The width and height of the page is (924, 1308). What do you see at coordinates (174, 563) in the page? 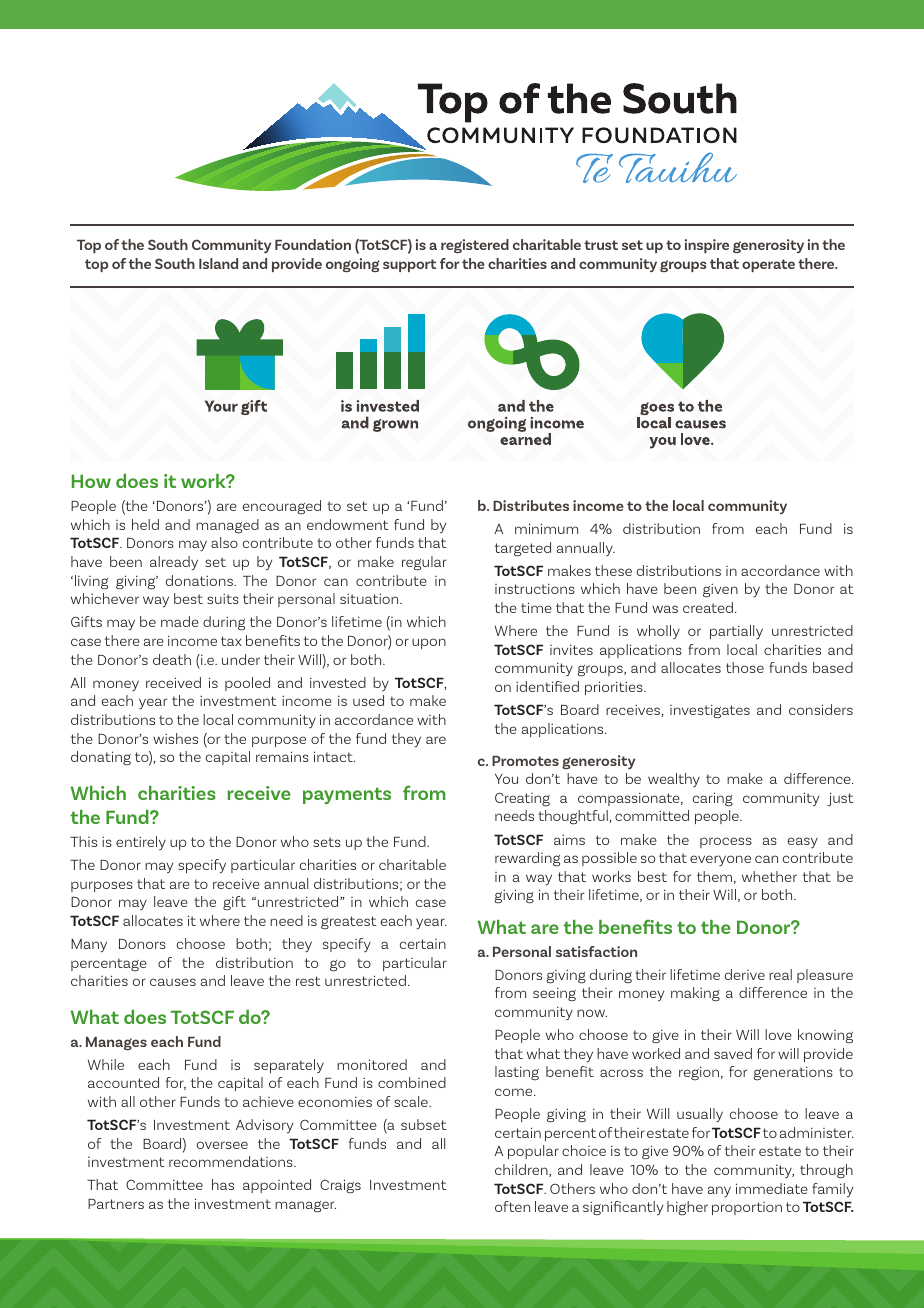
I see `already` at bounding box center [174, 563].
